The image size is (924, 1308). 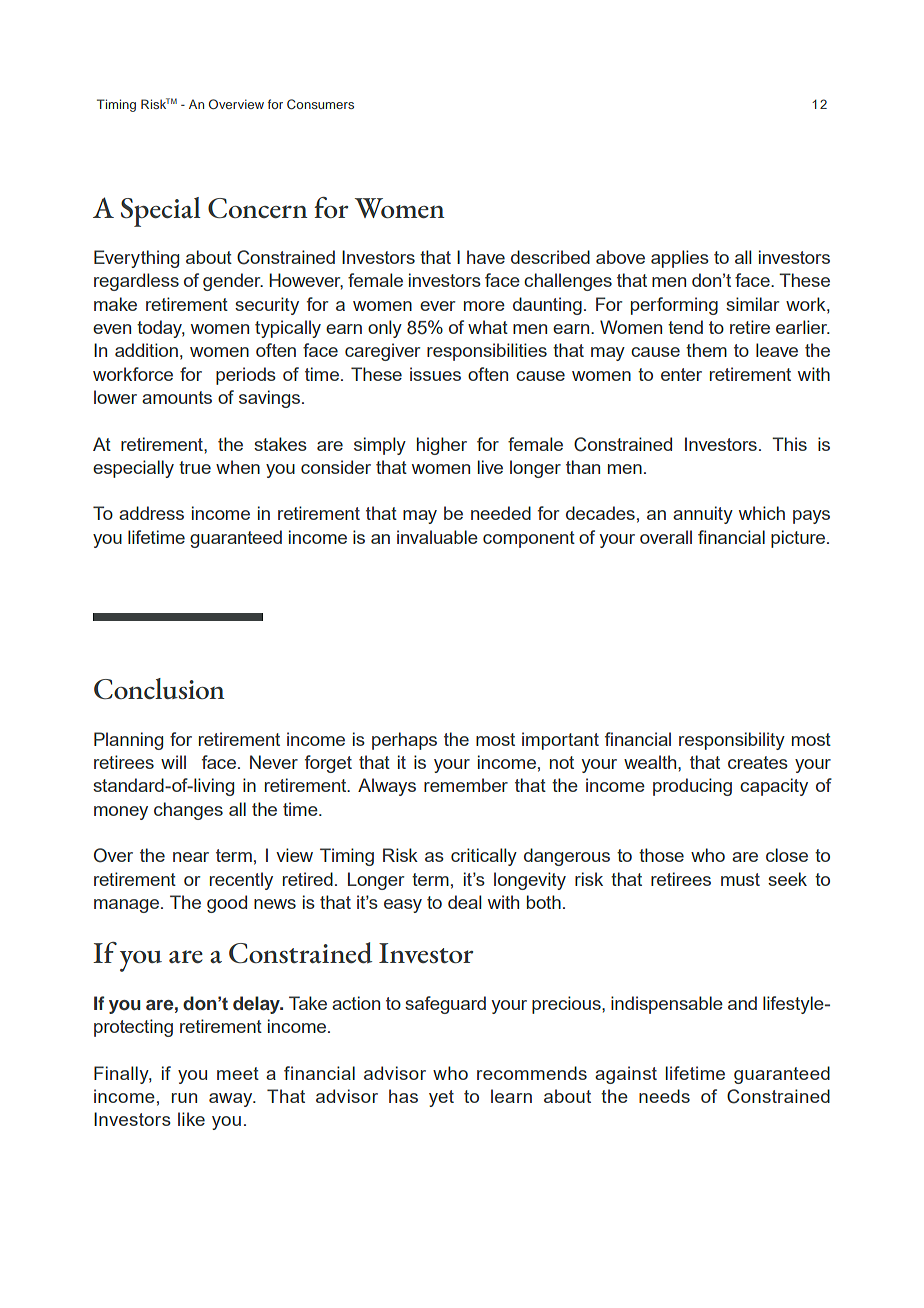 I want to click on Consumers, so click(x=320, y=104).
